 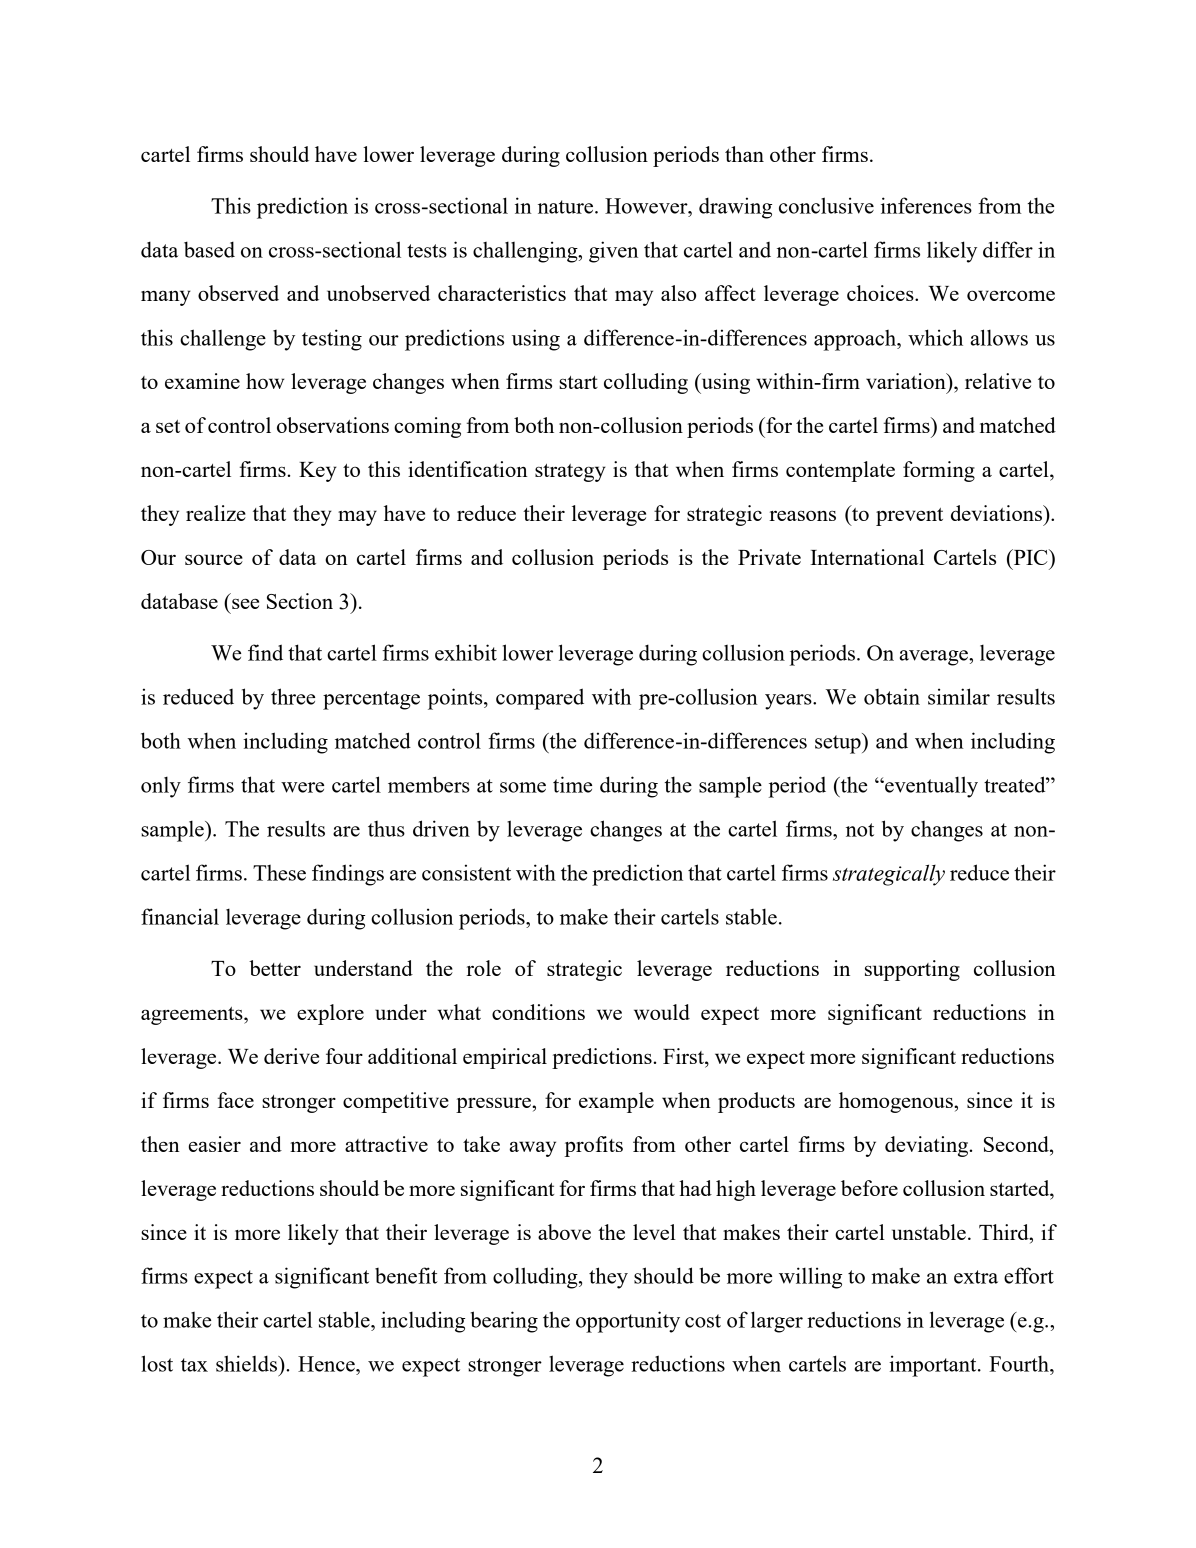 I want to click on Key, so click(x=318, y=472).
